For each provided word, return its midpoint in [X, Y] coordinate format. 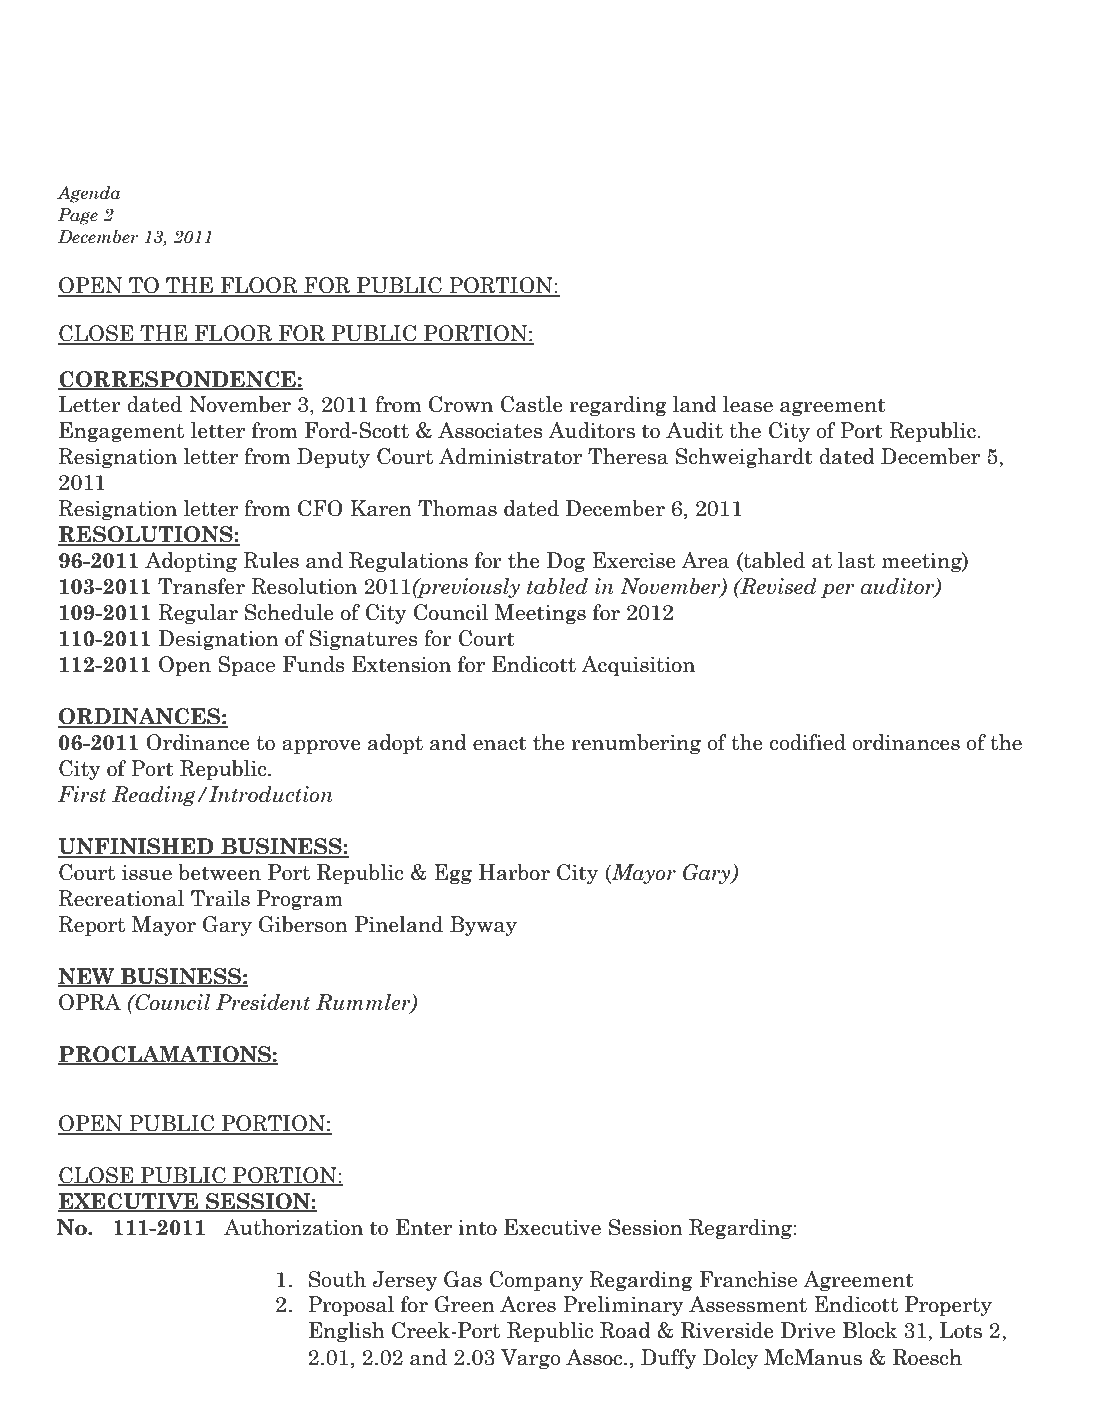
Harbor [514, 872]
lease [748, 404]
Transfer [201, 586]
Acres [528, 1304]
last [856, 560]
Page [78, 216]
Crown [461, 404]
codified [808, 742]
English [347, 1332]
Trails [220, 898]
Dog [565, 562]
